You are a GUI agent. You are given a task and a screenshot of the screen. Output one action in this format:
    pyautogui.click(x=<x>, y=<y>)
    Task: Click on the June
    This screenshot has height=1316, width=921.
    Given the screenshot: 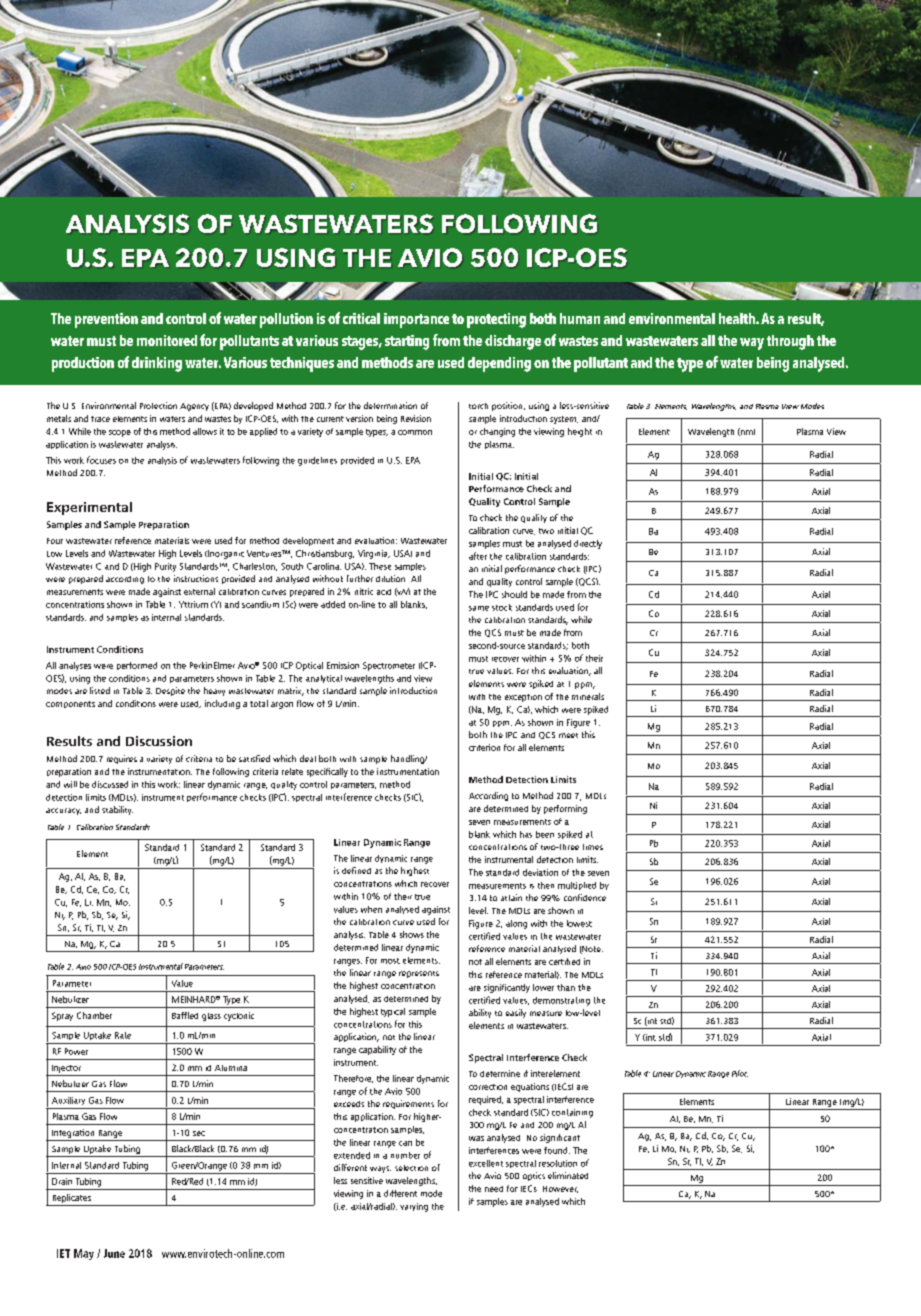 What is the action you would take?
    pyautogui.click(x=114, y=1253)
